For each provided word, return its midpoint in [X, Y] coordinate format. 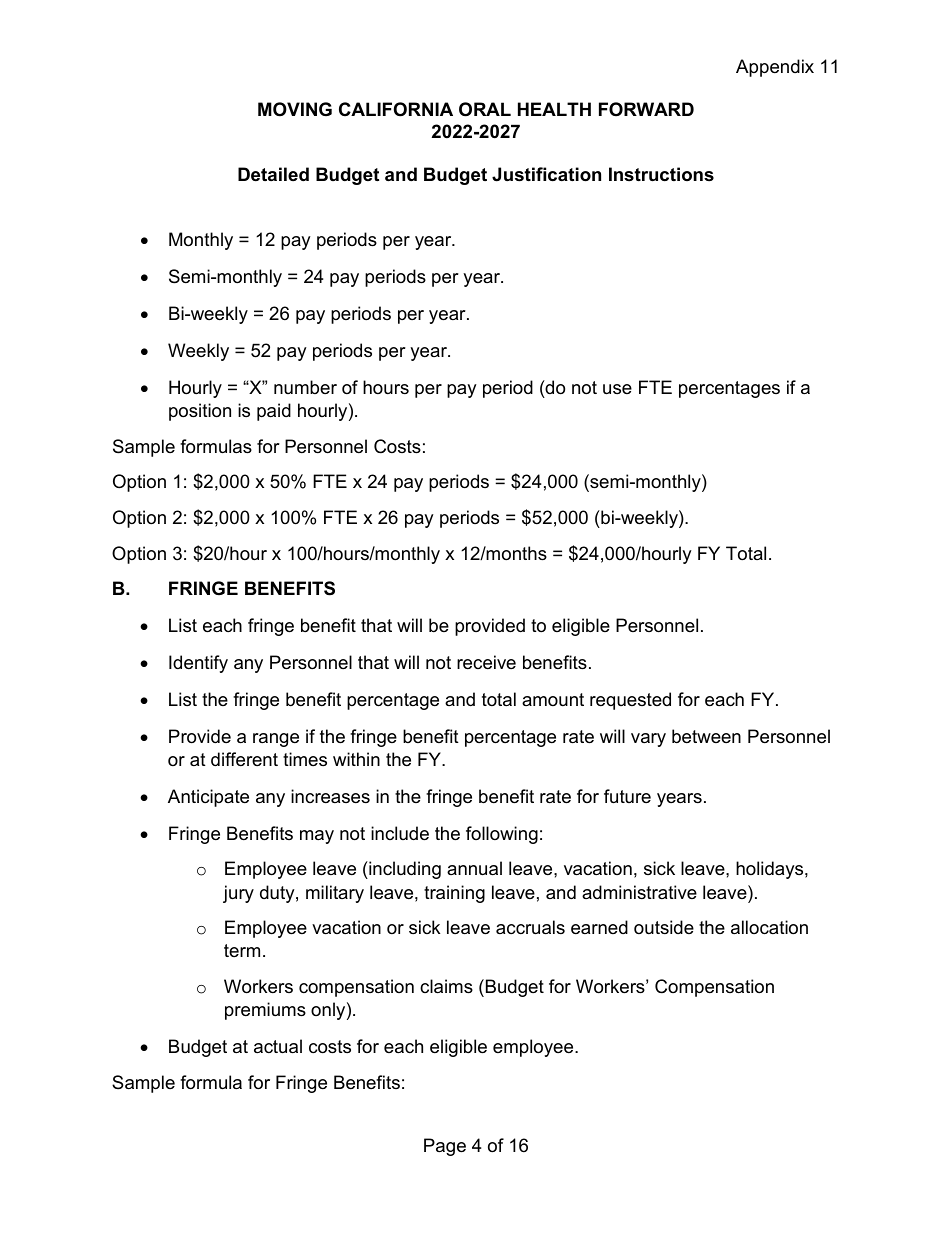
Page [445, 1147]
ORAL [485, 109]
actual [278, 1046]
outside [664, 927]
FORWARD [646, 109]
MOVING [295, 109]
